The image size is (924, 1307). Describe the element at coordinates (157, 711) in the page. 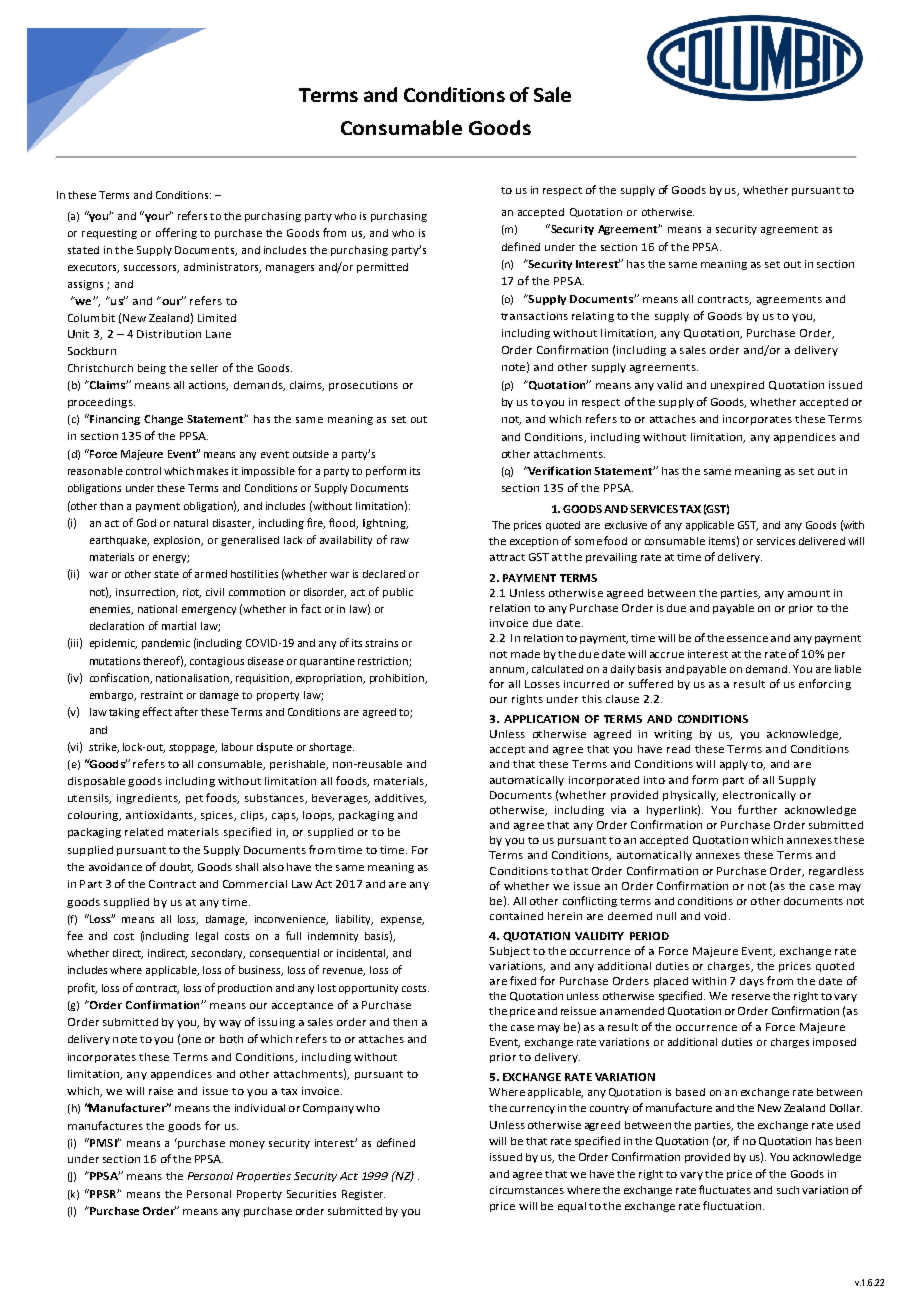

I see `effect` at that location.
